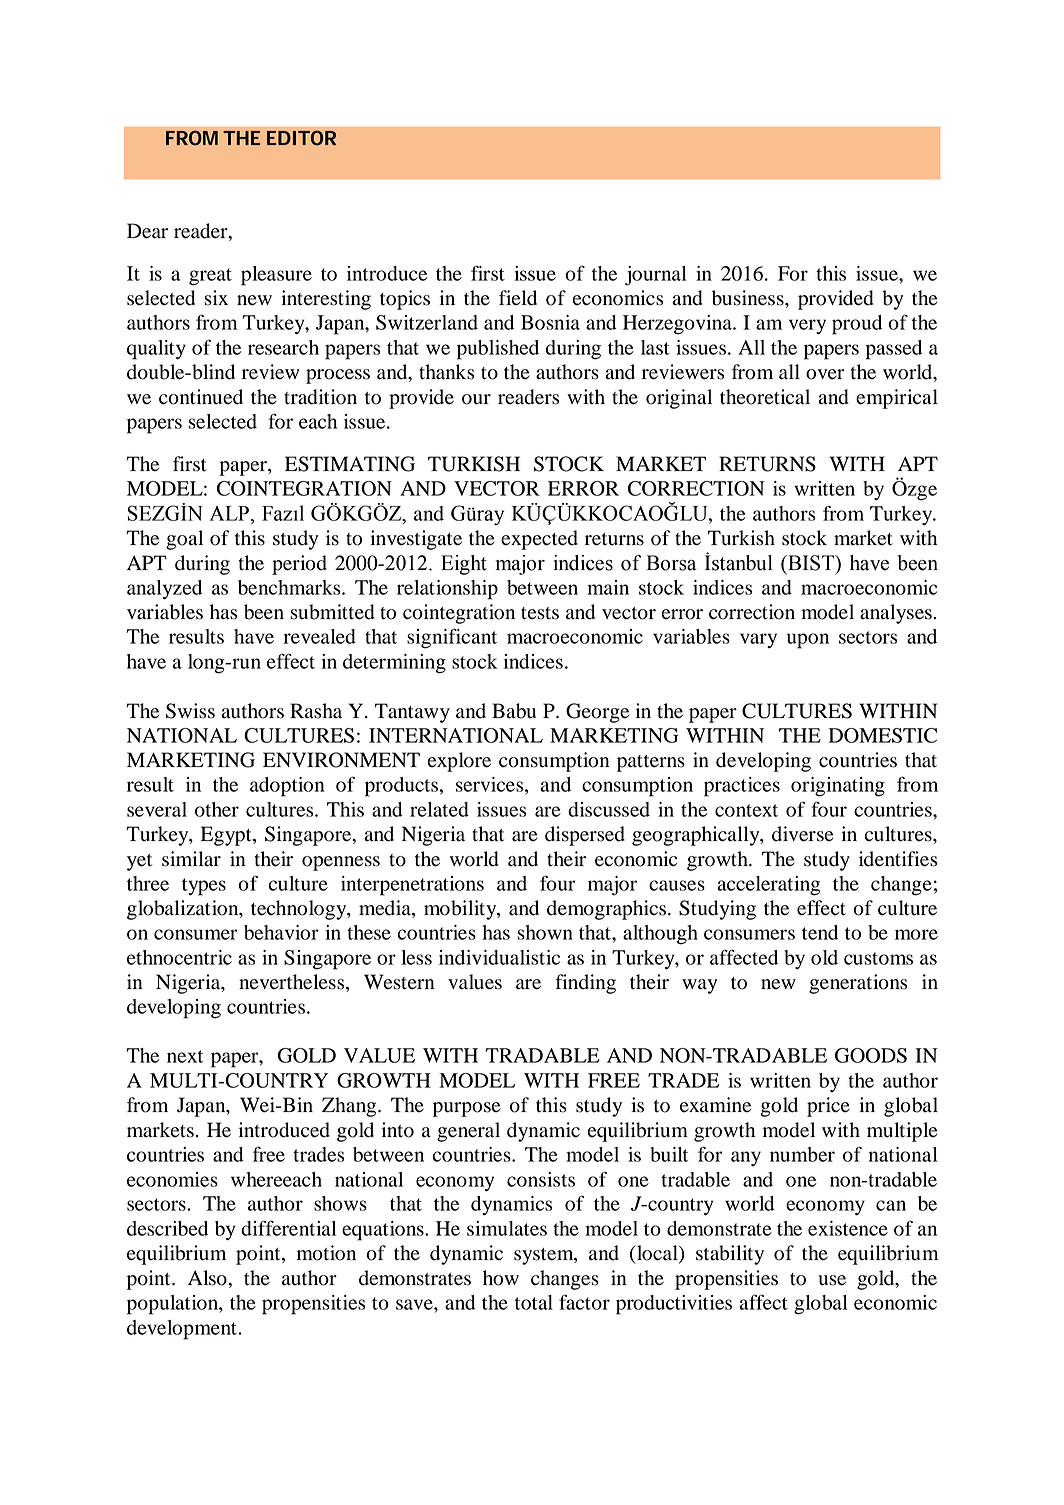 The image size is (1064, 1505). What do you see at coordinates (534, 1302) in the image?
I see `total` at bounding box center [534, 1302].
